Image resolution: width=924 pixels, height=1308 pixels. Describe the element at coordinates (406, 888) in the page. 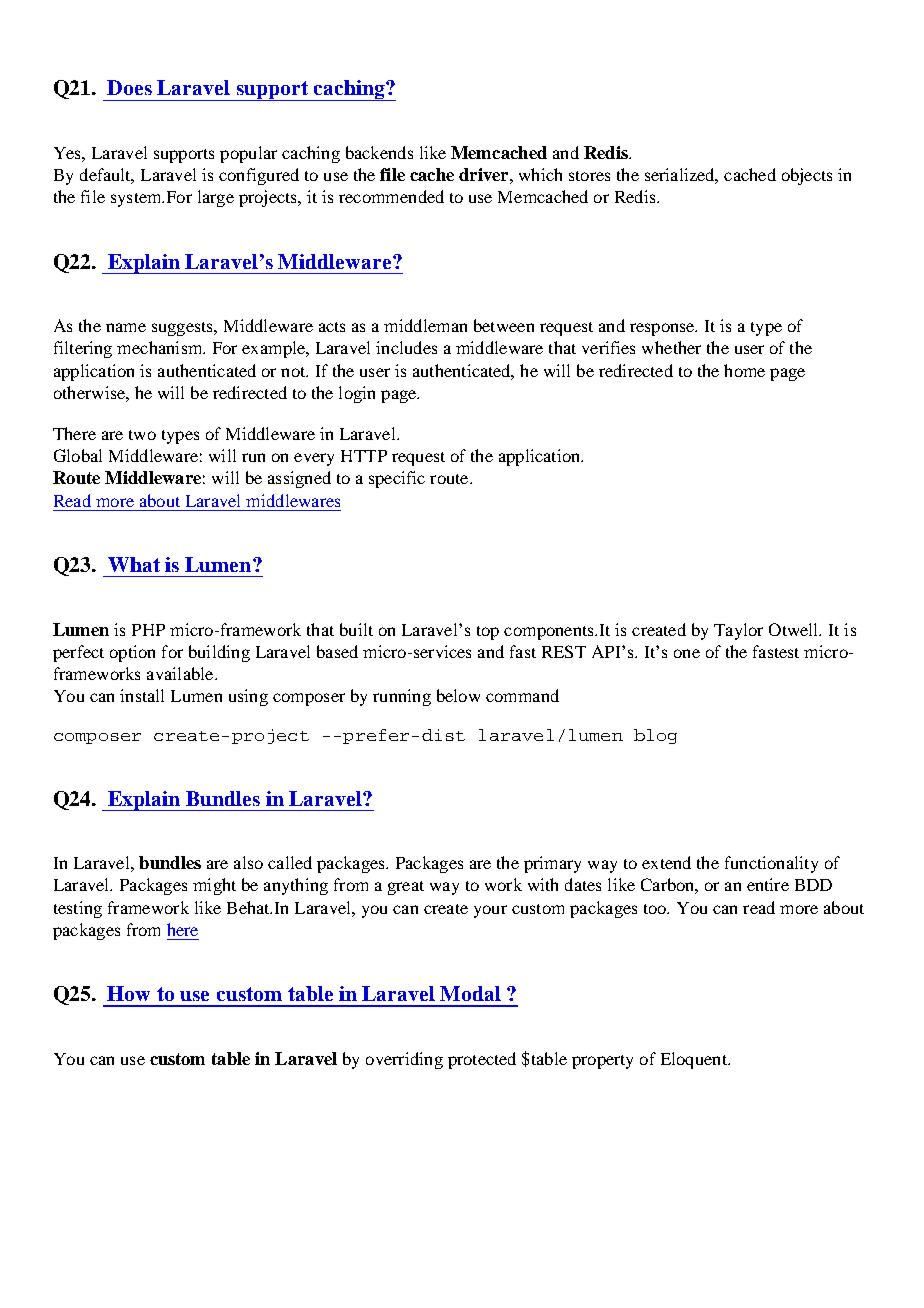

I see `great` at that location.
